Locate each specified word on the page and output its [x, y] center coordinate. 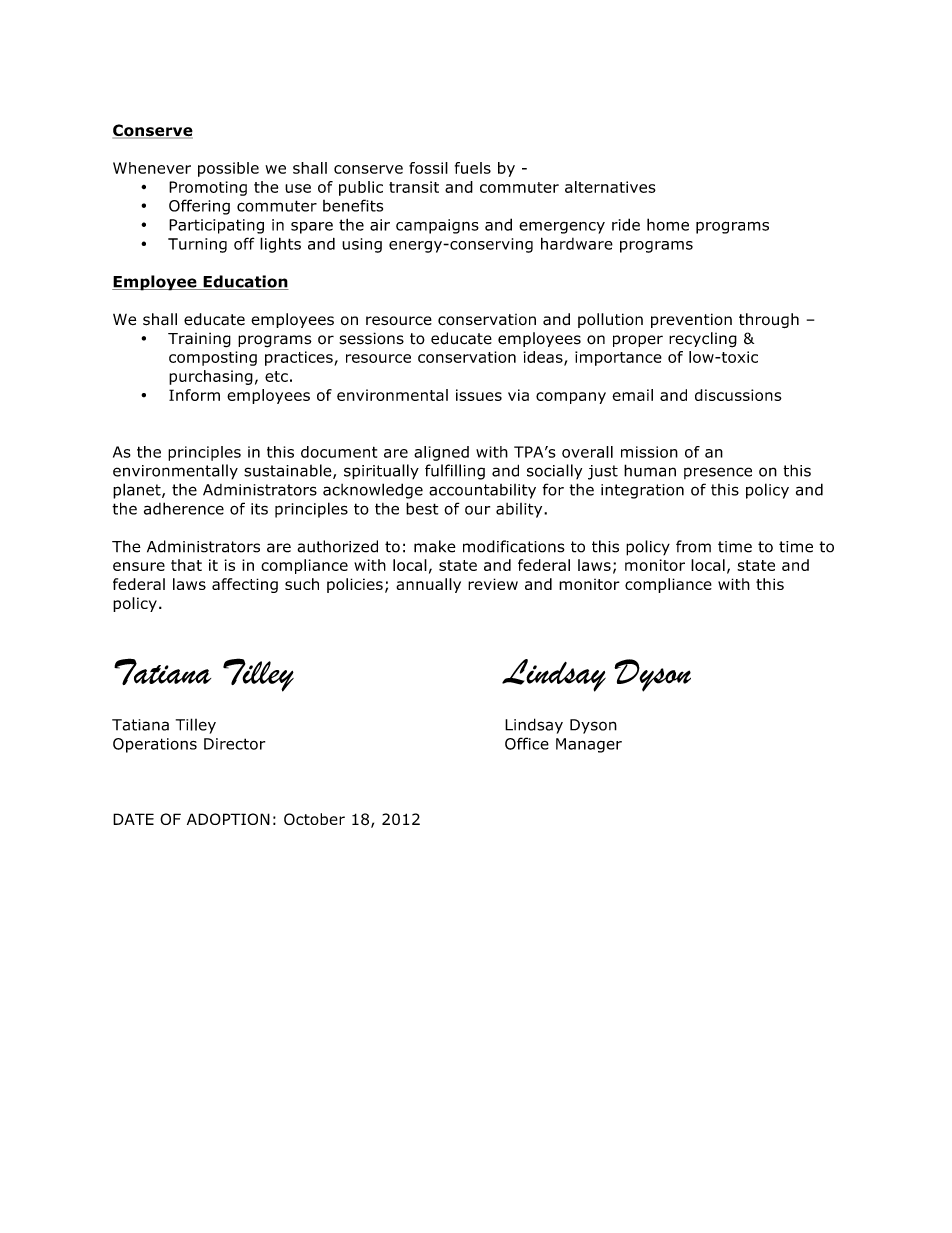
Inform [194, 395]
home [668, 224]
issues [479, 395]
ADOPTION [228, 819]
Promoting [208, 188]
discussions [738, 395]
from [693, 546]
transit [414, 187]
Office [527, 743]
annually [428, 585]
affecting [245, 585]
